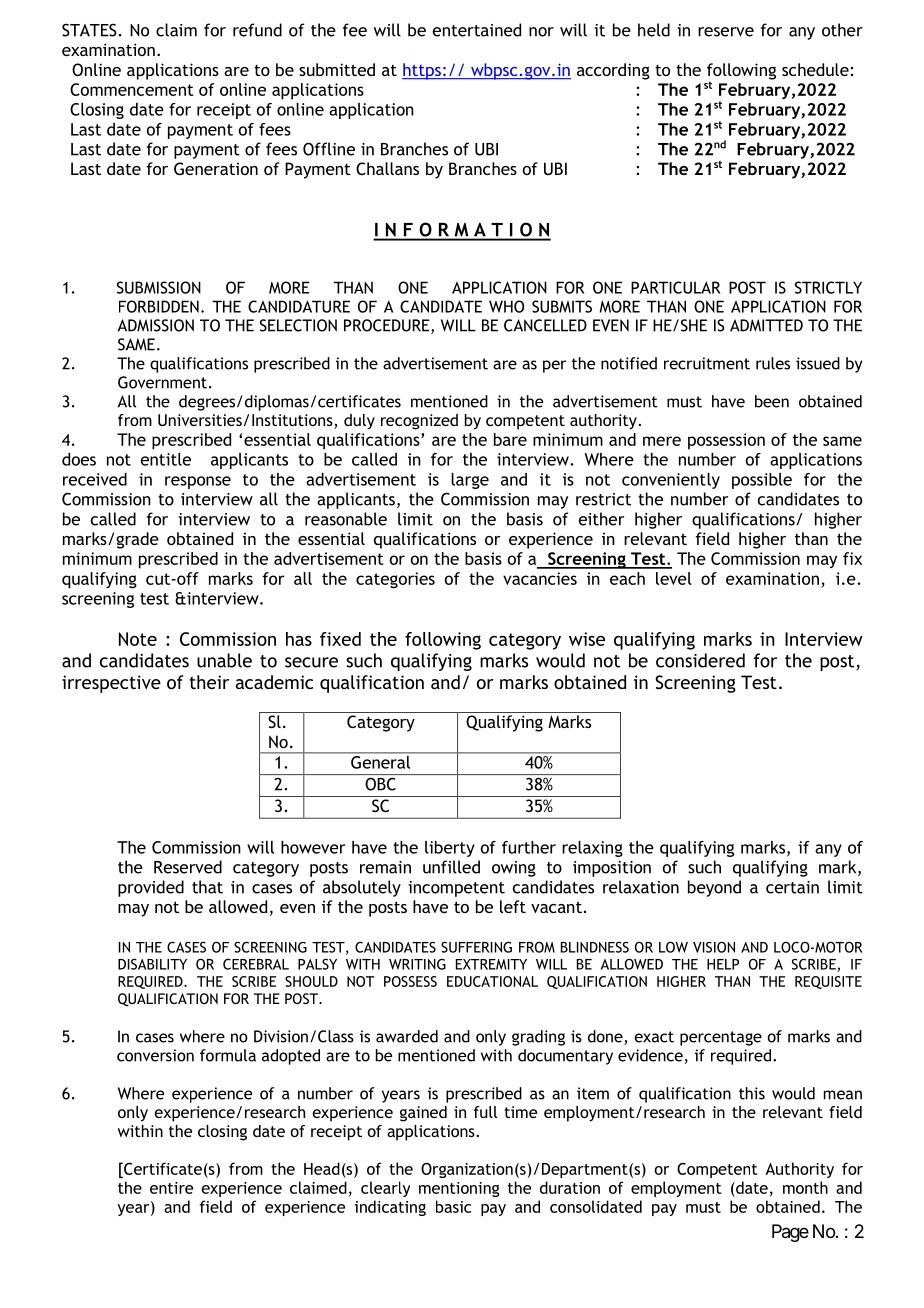 This screenshot has width=924, height=1308. Describe the element at coordinates (805, 1187) in the screenshot. I see `month` at that location.
